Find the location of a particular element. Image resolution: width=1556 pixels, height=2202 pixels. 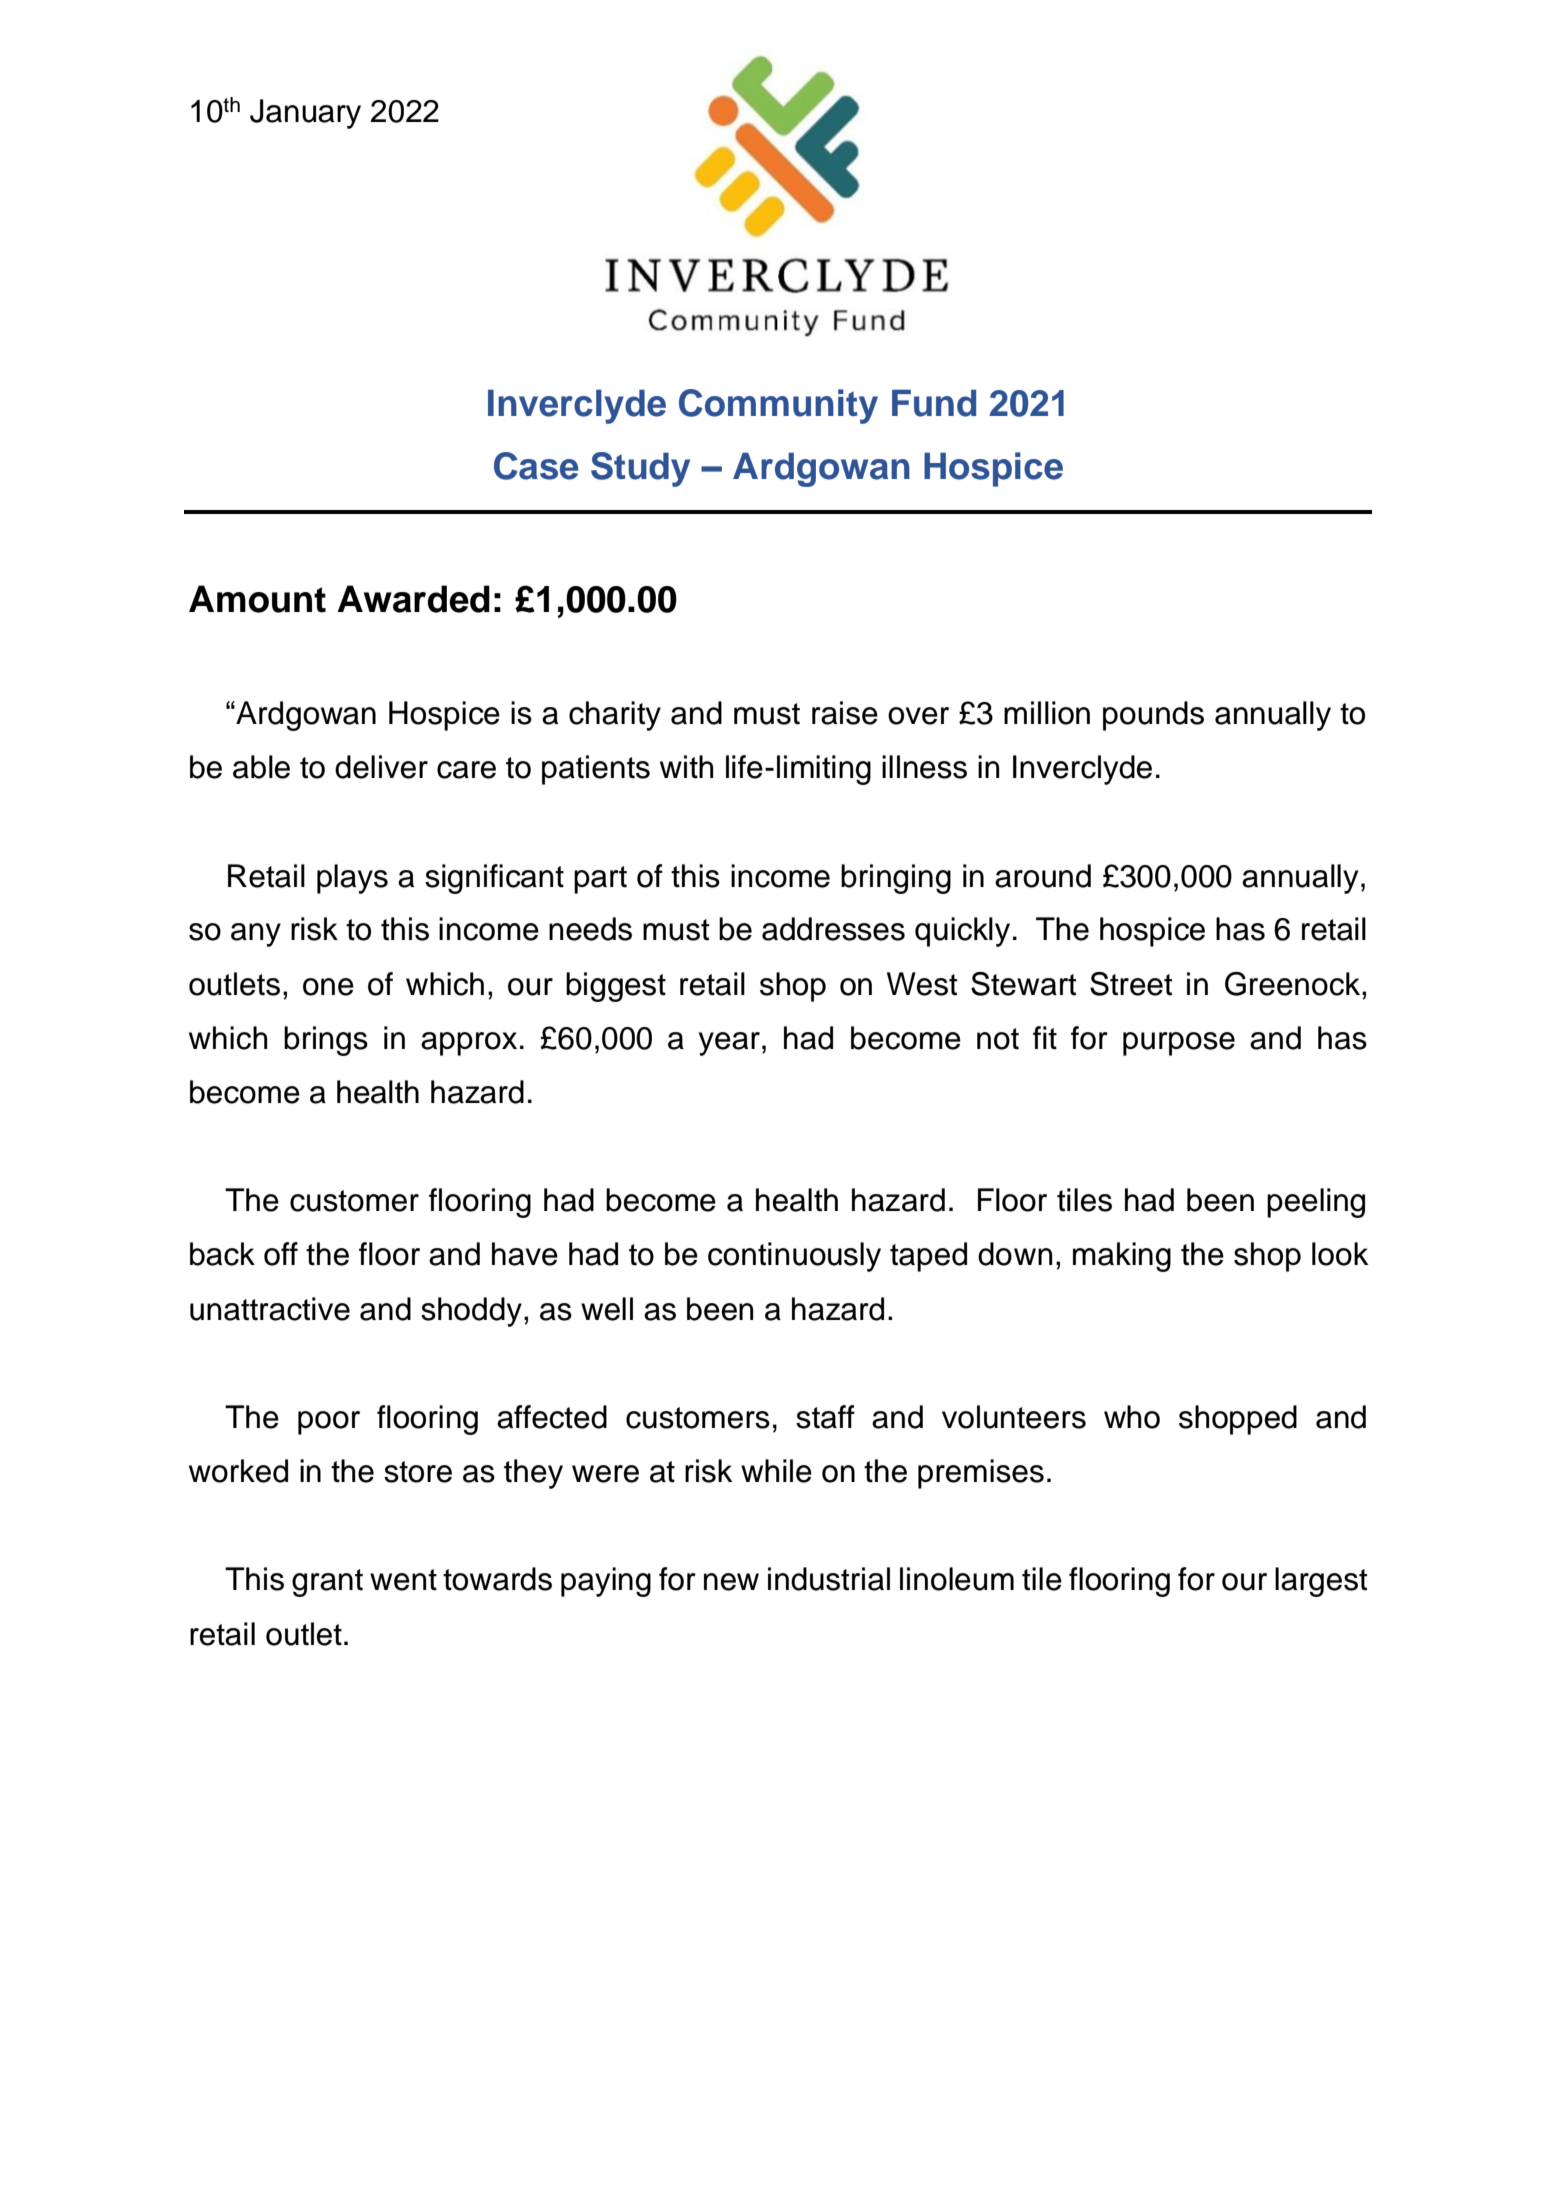

January is located at coordinates (305, 114).
